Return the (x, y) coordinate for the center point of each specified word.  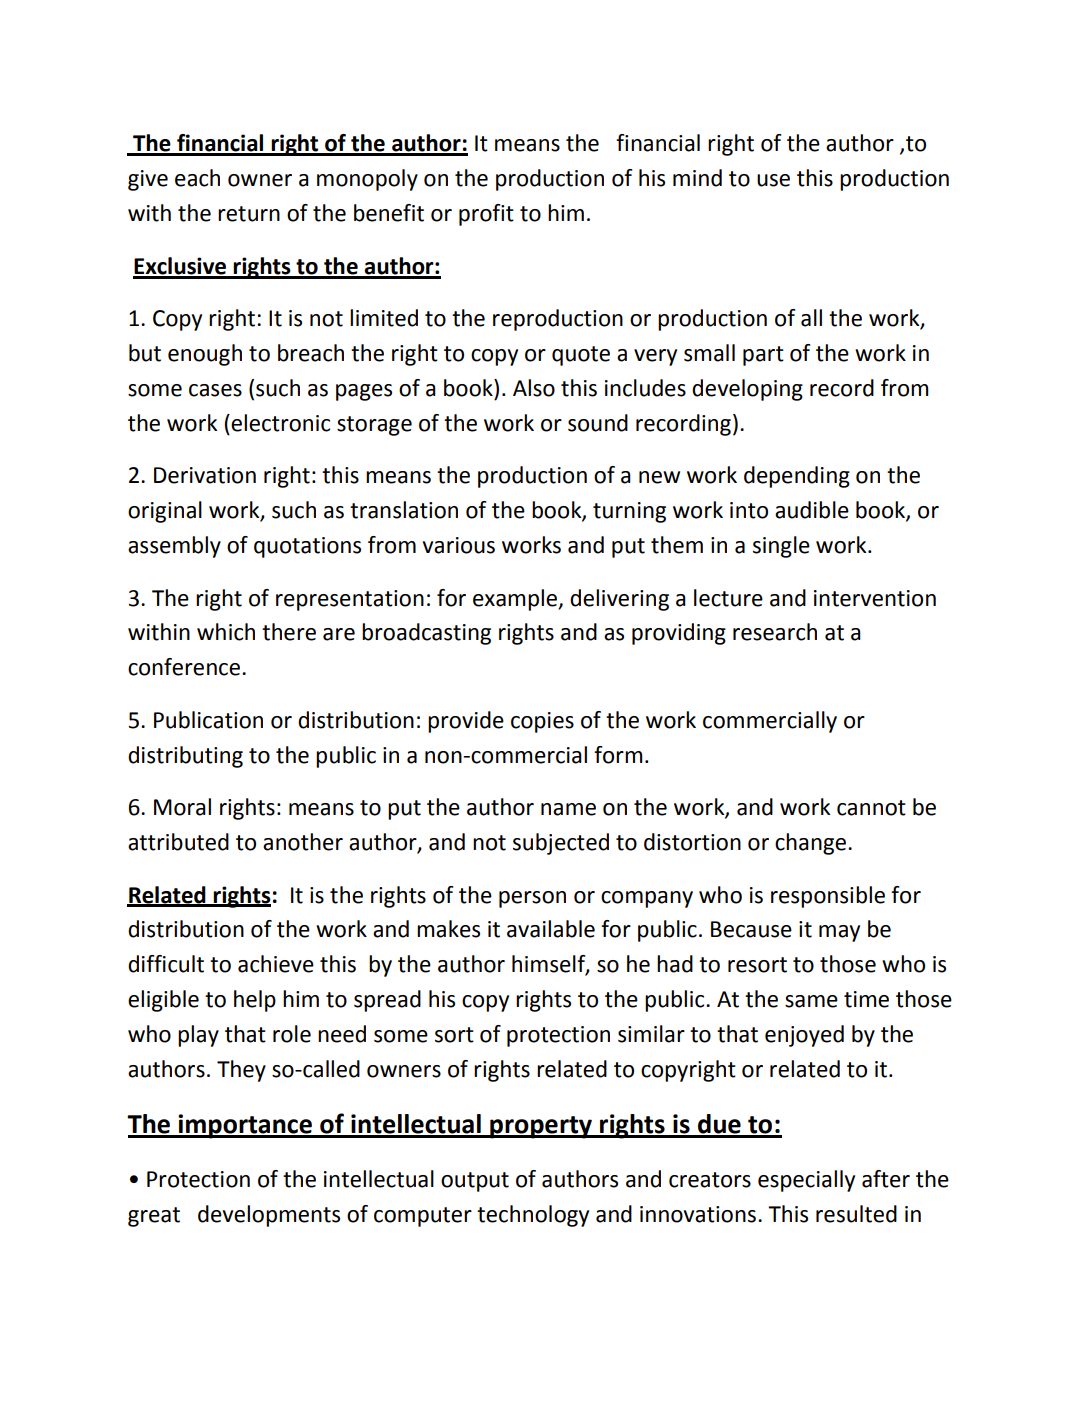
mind (697, 178)
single (781, 547)
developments (269, 1216)
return (249, 214)
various (459, 545)
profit (486, 215)
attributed (178, 842)
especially (806, 1181)
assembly (174, 547)
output (475, 1182)
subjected (561, 844)
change (812, 844)
